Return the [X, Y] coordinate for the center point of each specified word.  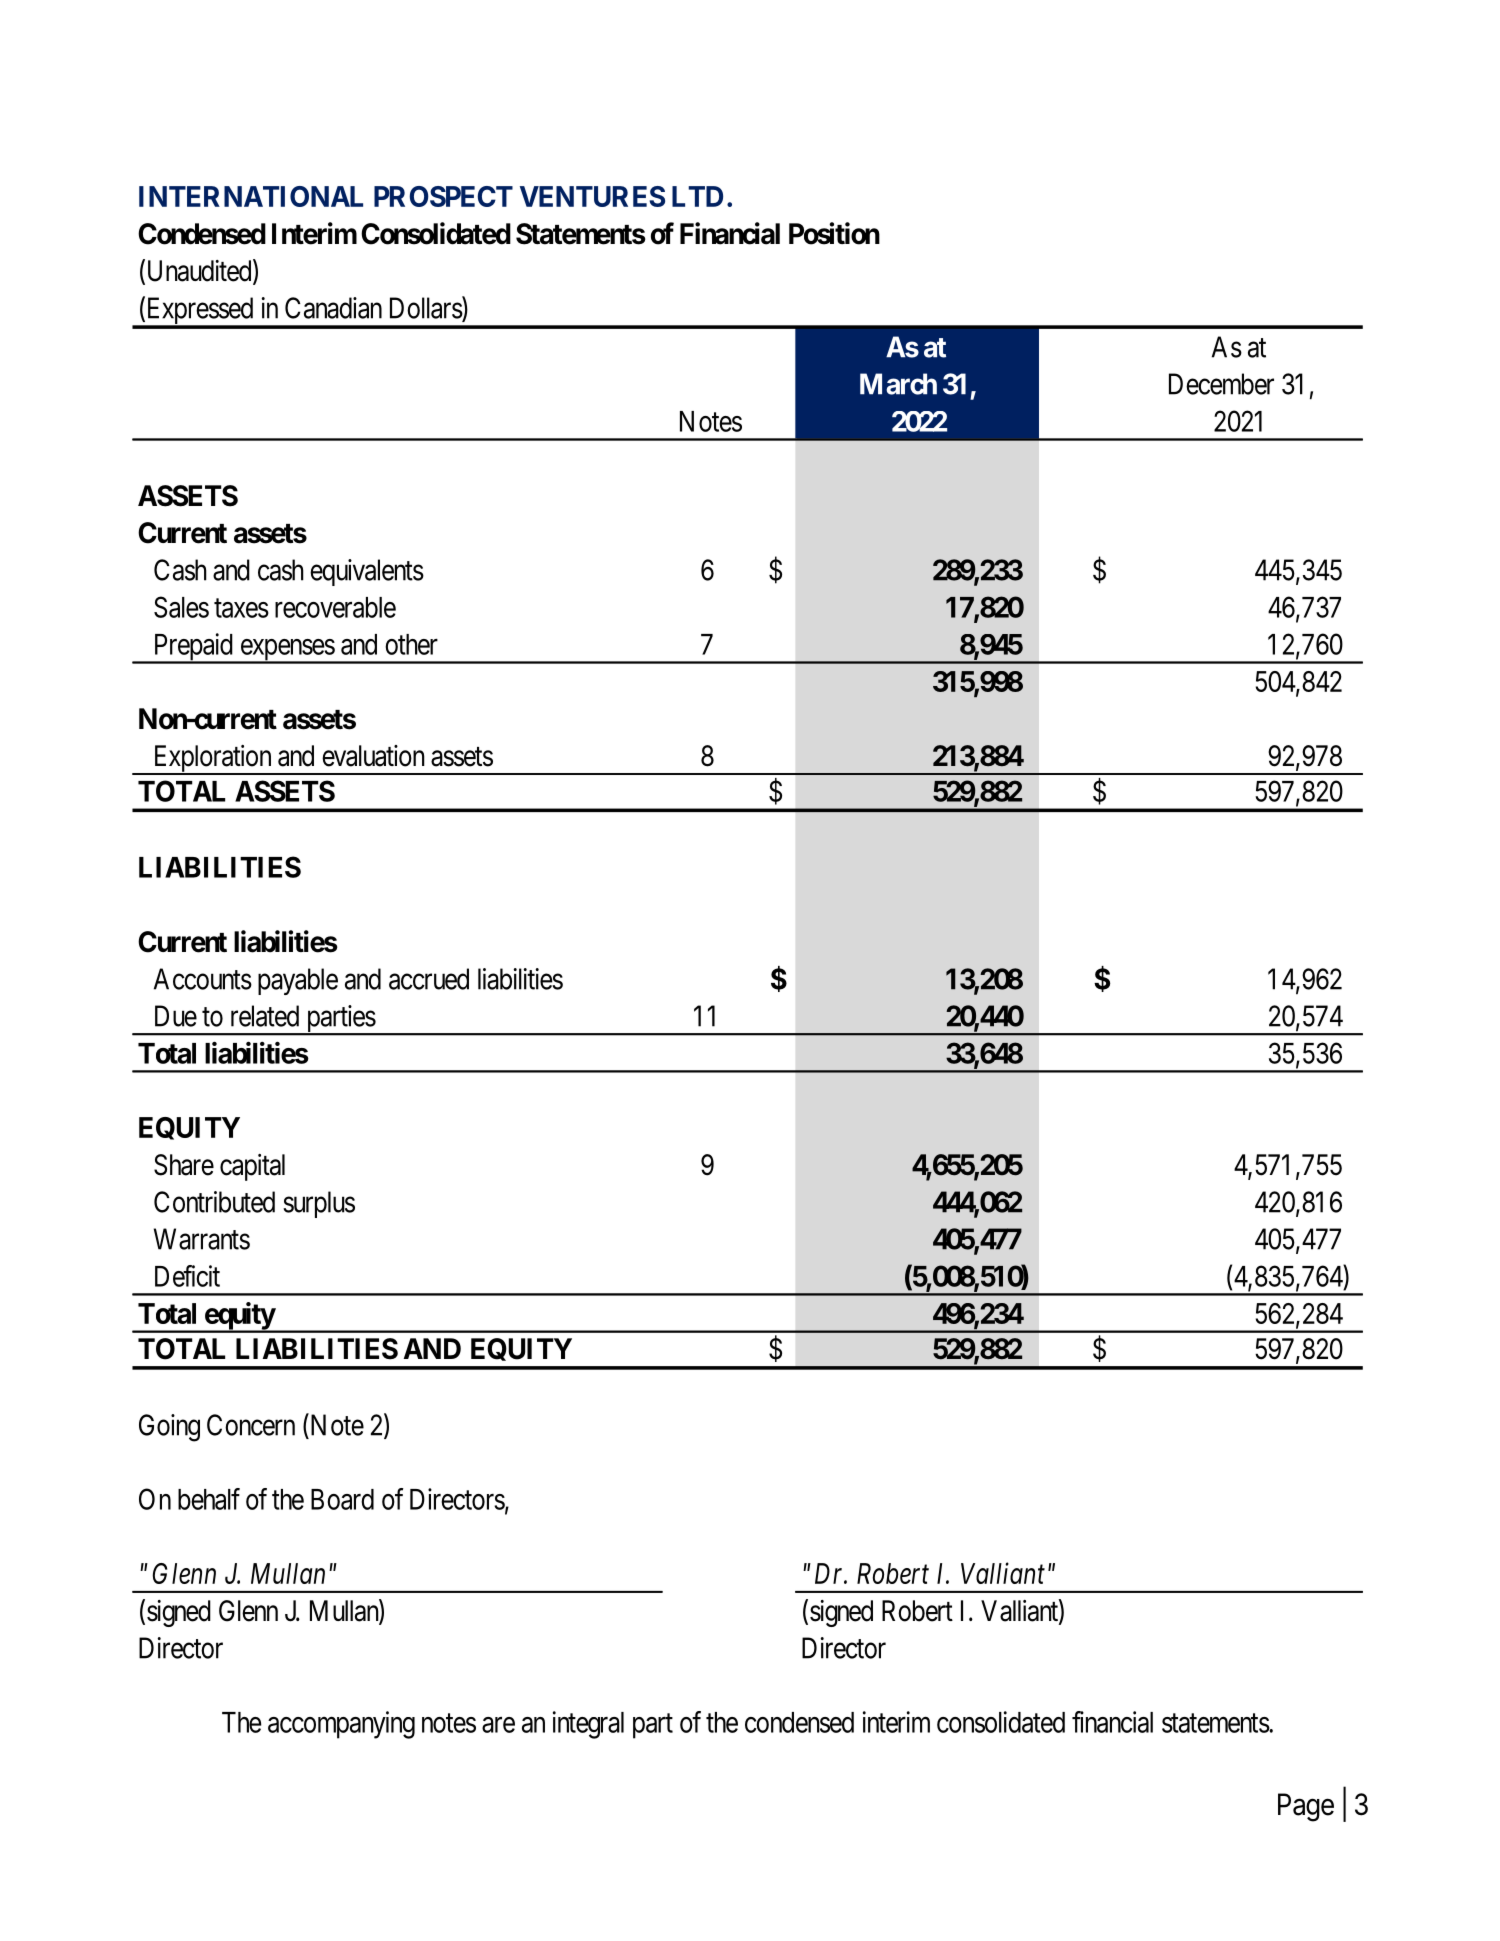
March [898, 384]
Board [342, 1499]
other [411, 644]
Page [1306, 1807]
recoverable [335, 607]
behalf [209, 1499]
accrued [429, 979]
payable [298, 981]
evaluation [373, 756]
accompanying [341, 1725]
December [1221, 384]
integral [588, 1725]
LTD [697, 196]
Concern [251, 1425]
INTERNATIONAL [251, 196]
